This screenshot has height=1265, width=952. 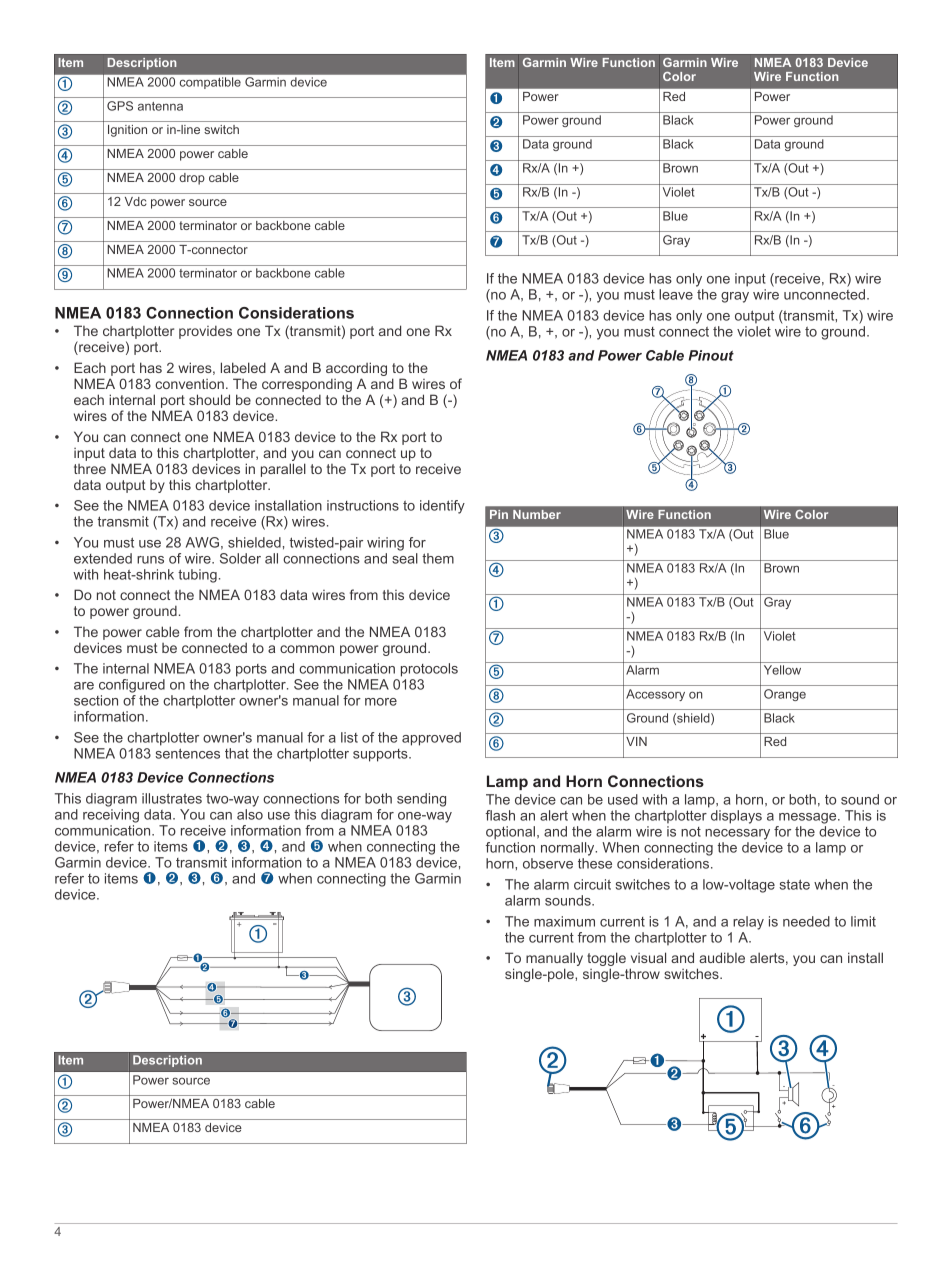 What do you see at coordinates (160, 106) in the screenshot?
I see `antenna` at bounding box center [160, 106].
